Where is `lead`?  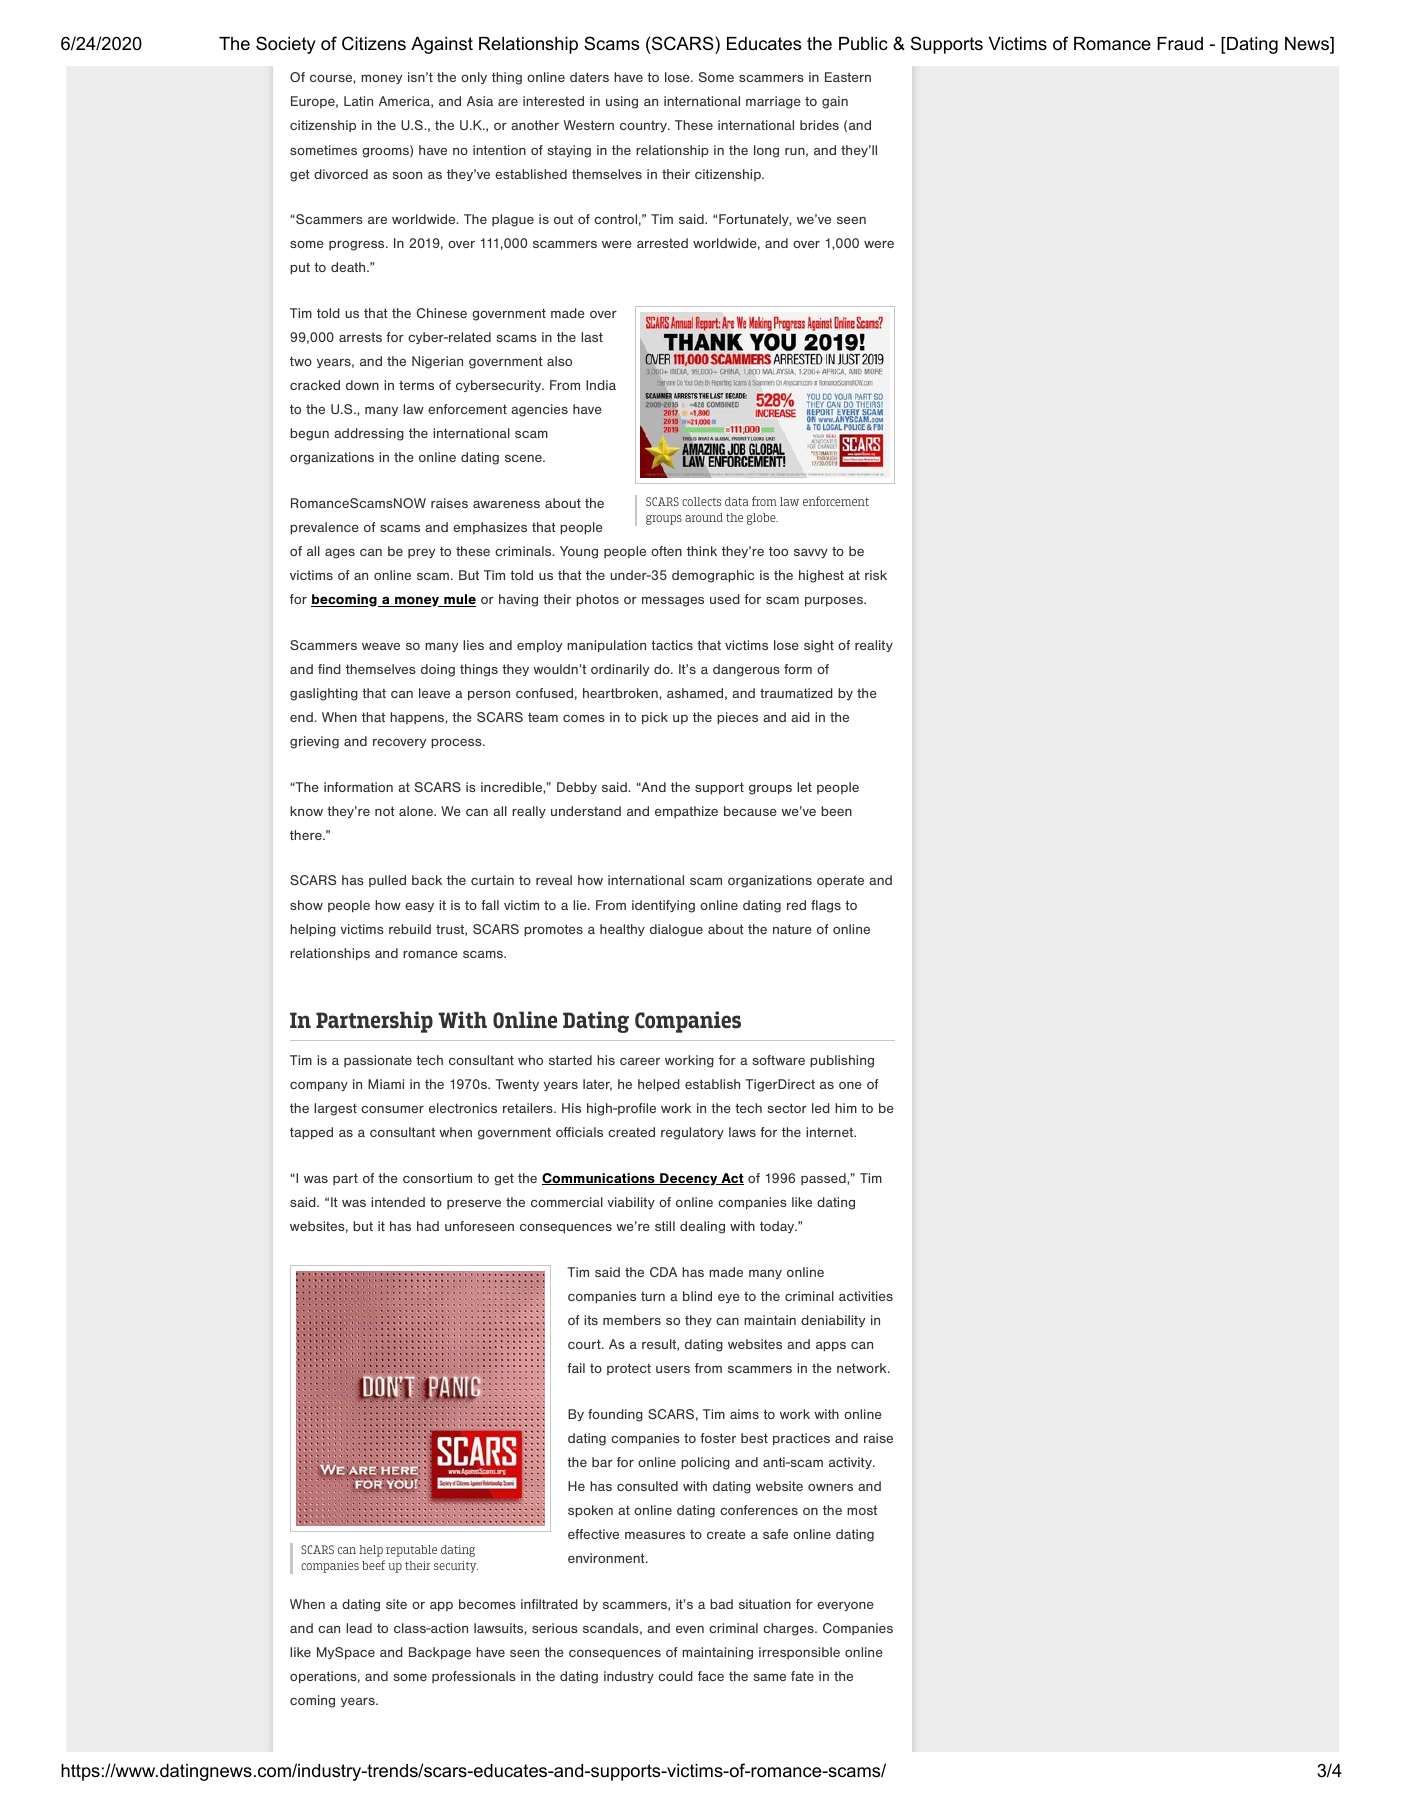
lead is located at coordinates (359, 1628).
